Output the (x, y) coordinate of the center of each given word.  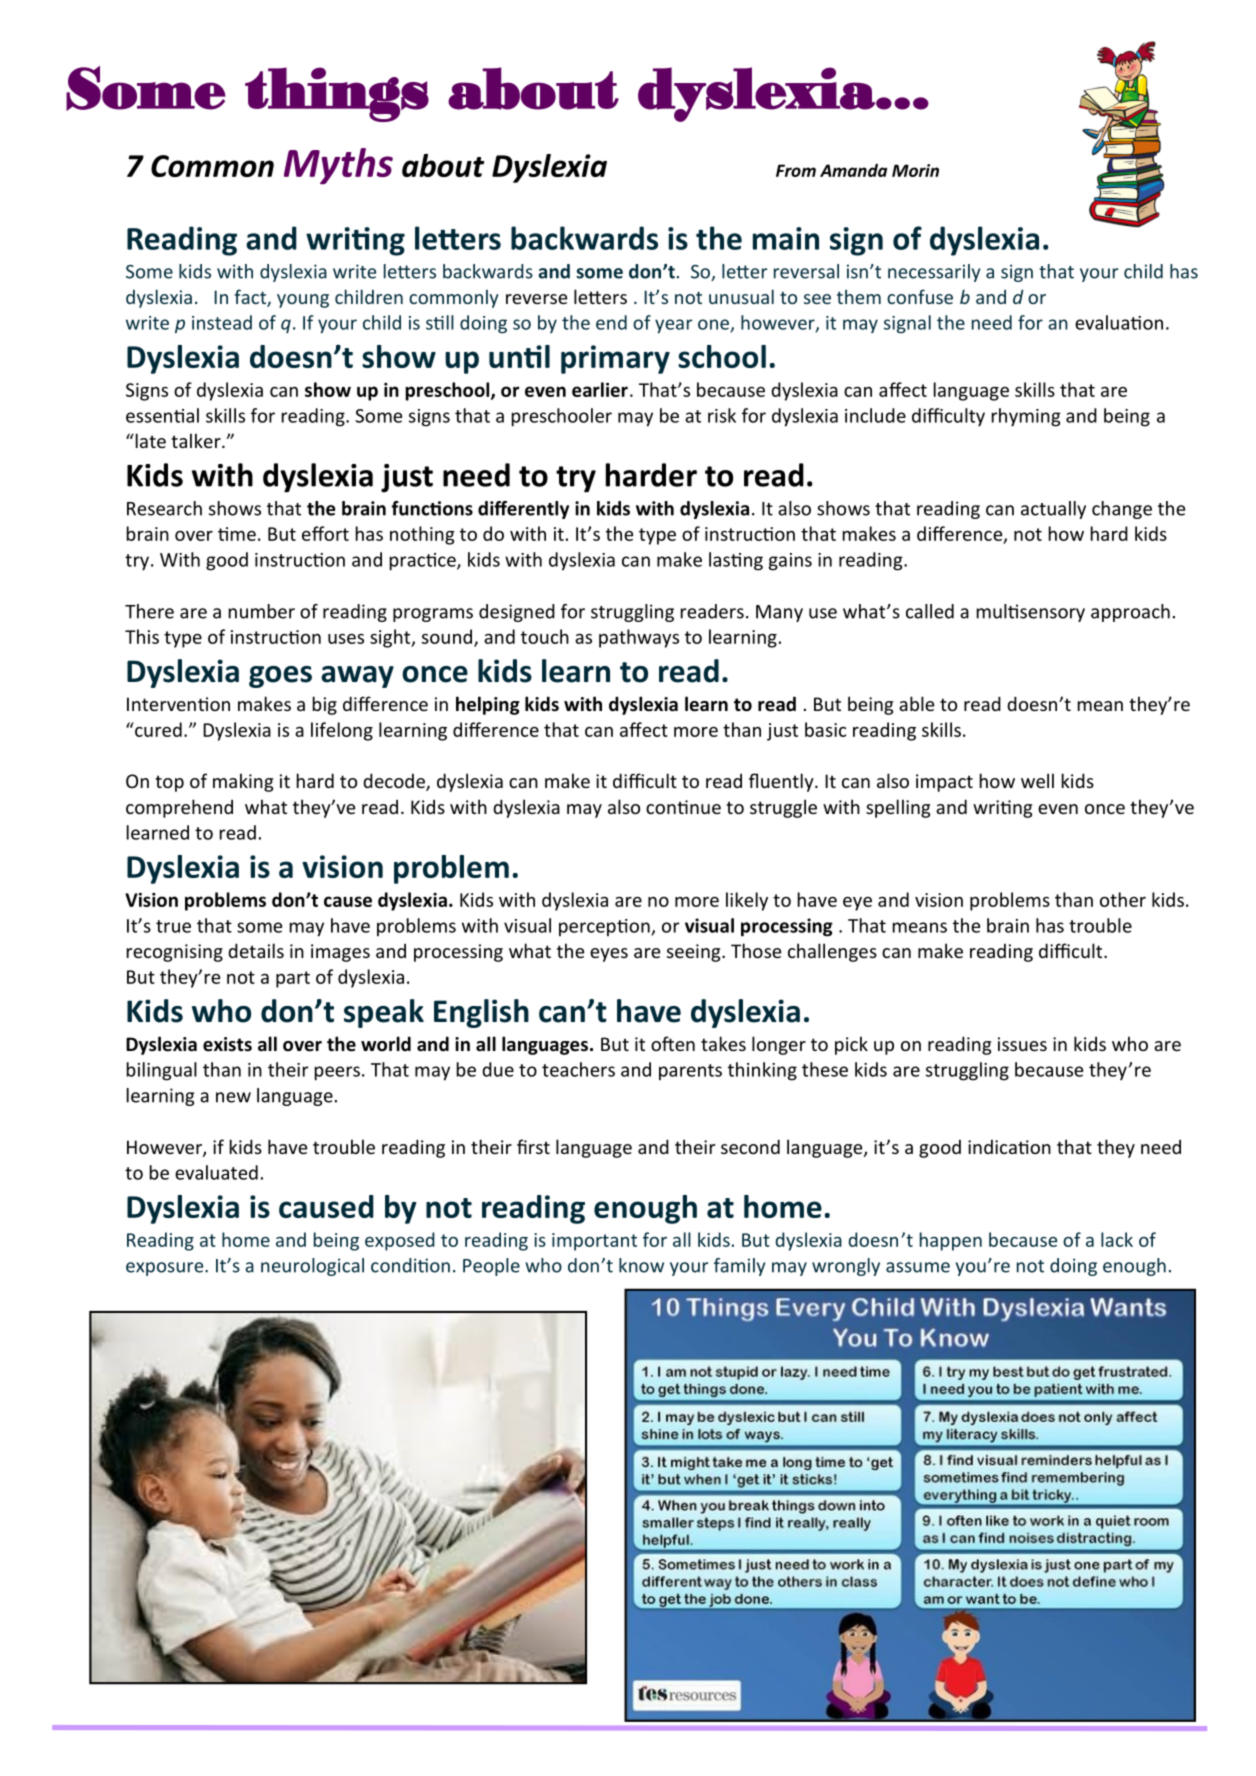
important (594, 1242)
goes (280, 677)
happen (951, 1241)
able (916, 703)
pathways (639, 638)
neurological (312, 1267)
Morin (915, 170)
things (337, 94)
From (796, 170)
